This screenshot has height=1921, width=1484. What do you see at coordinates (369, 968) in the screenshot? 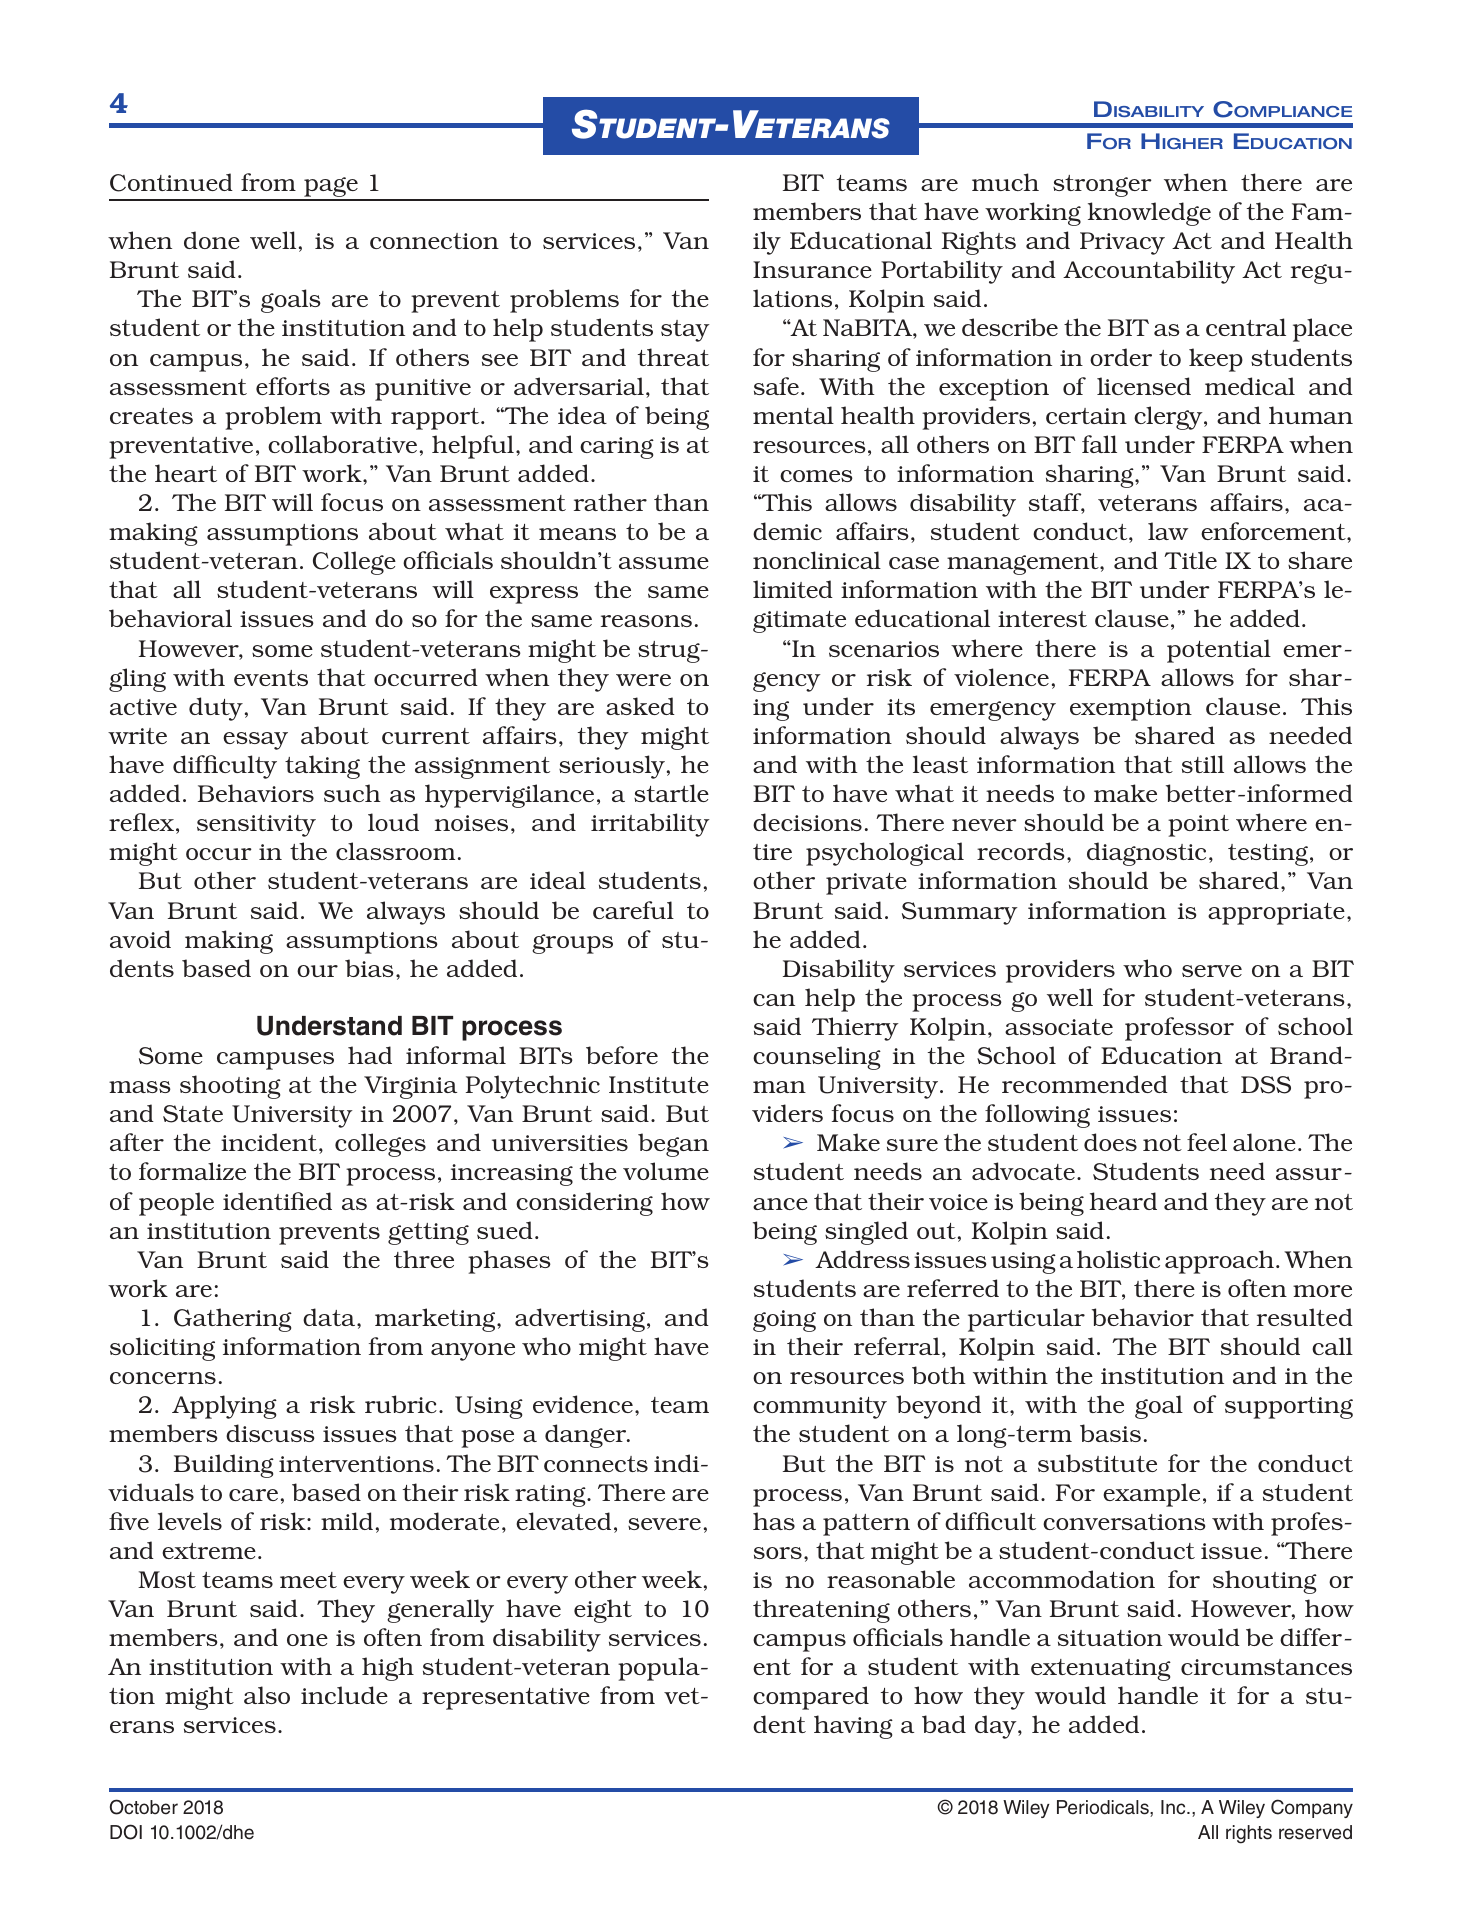
I see `bias` at bounding box center [369, 968].
